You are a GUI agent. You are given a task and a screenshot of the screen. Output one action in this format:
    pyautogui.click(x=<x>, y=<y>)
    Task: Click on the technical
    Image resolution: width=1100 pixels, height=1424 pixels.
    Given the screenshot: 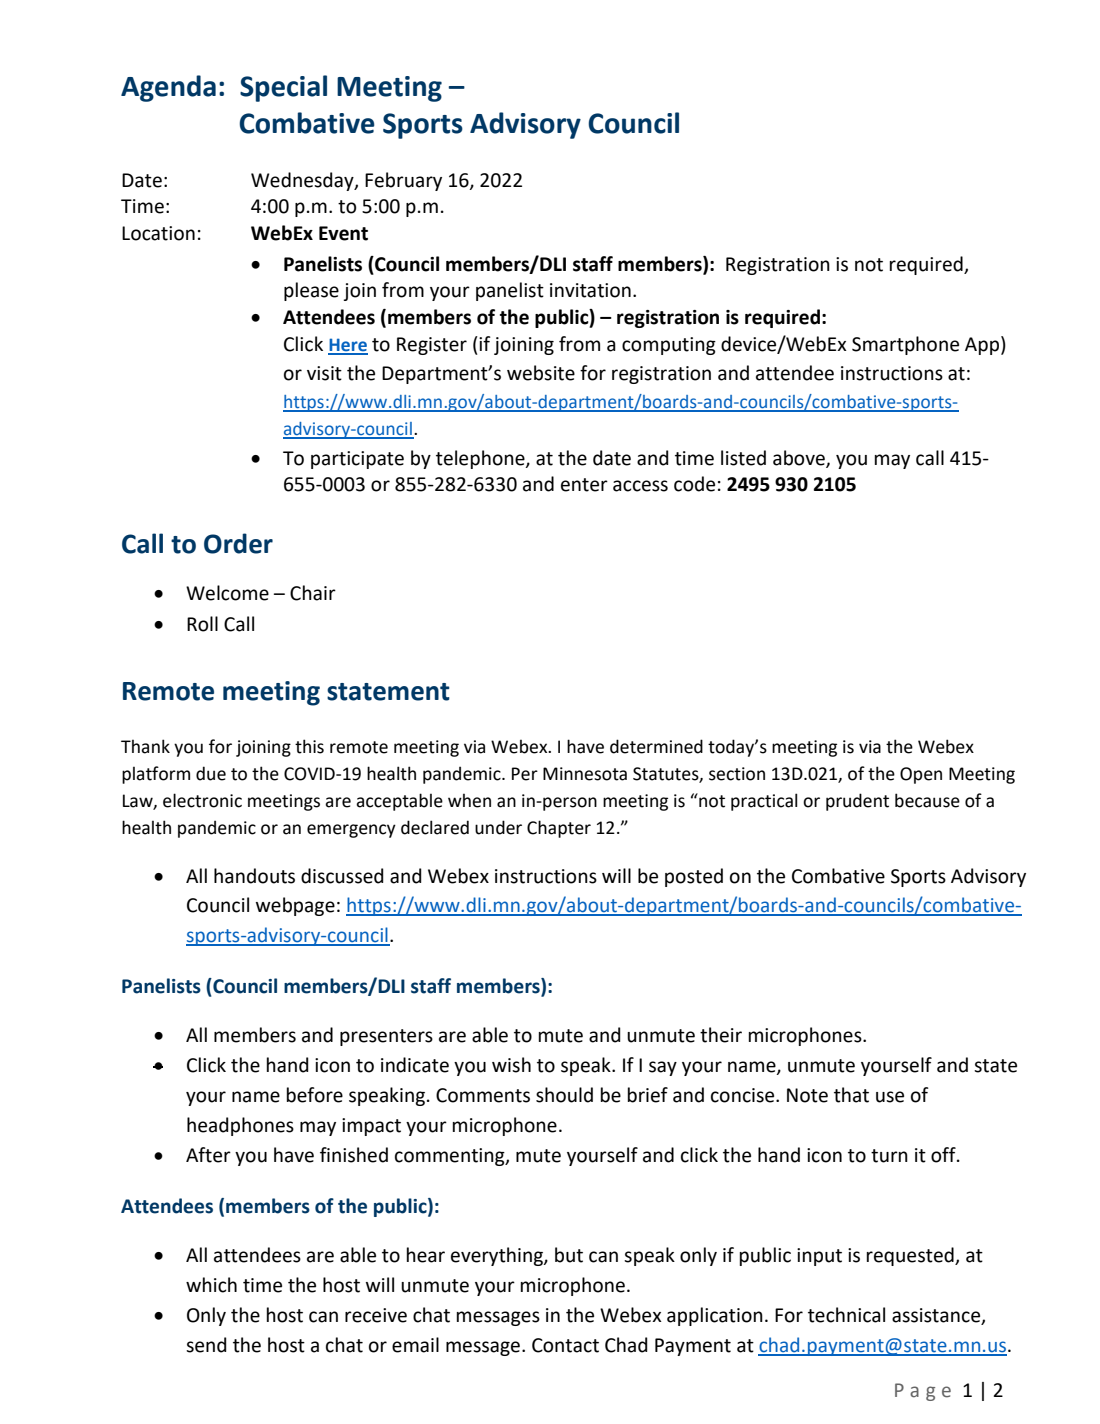 What is the action you would take?
    pyautogui.click(x=846, y=1315)
